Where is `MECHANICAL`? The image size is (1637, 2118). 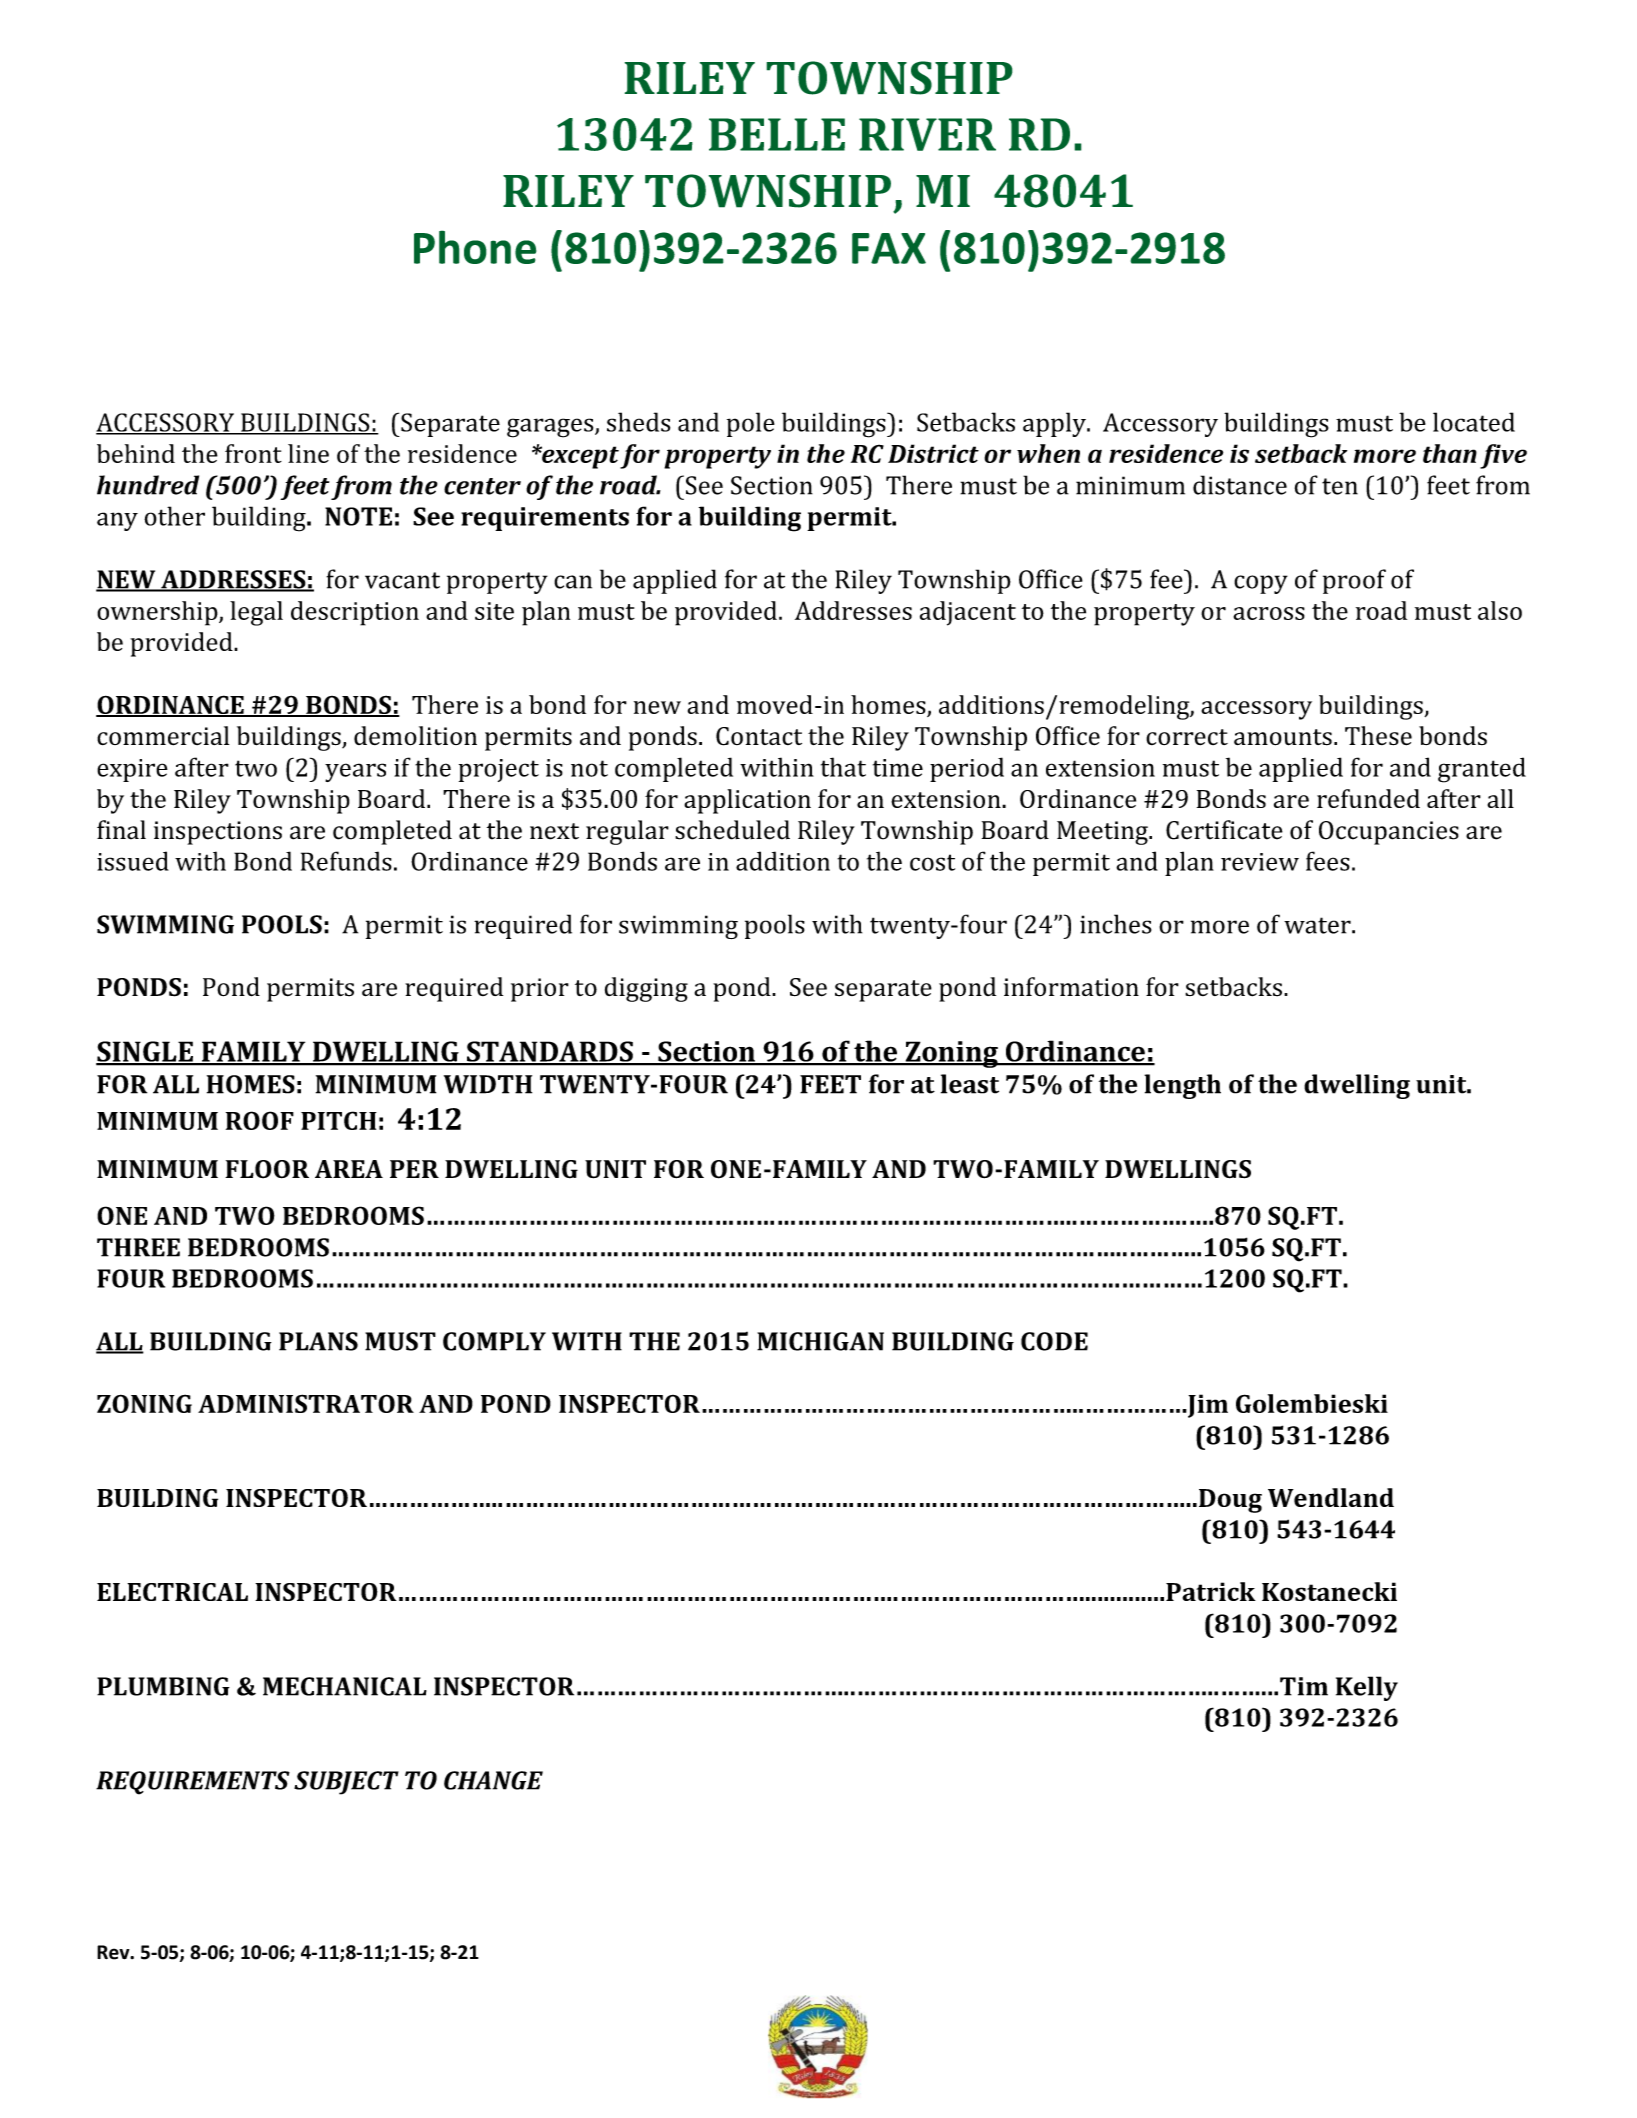
MECHANICAL is located at coordinates (345, 1686).
